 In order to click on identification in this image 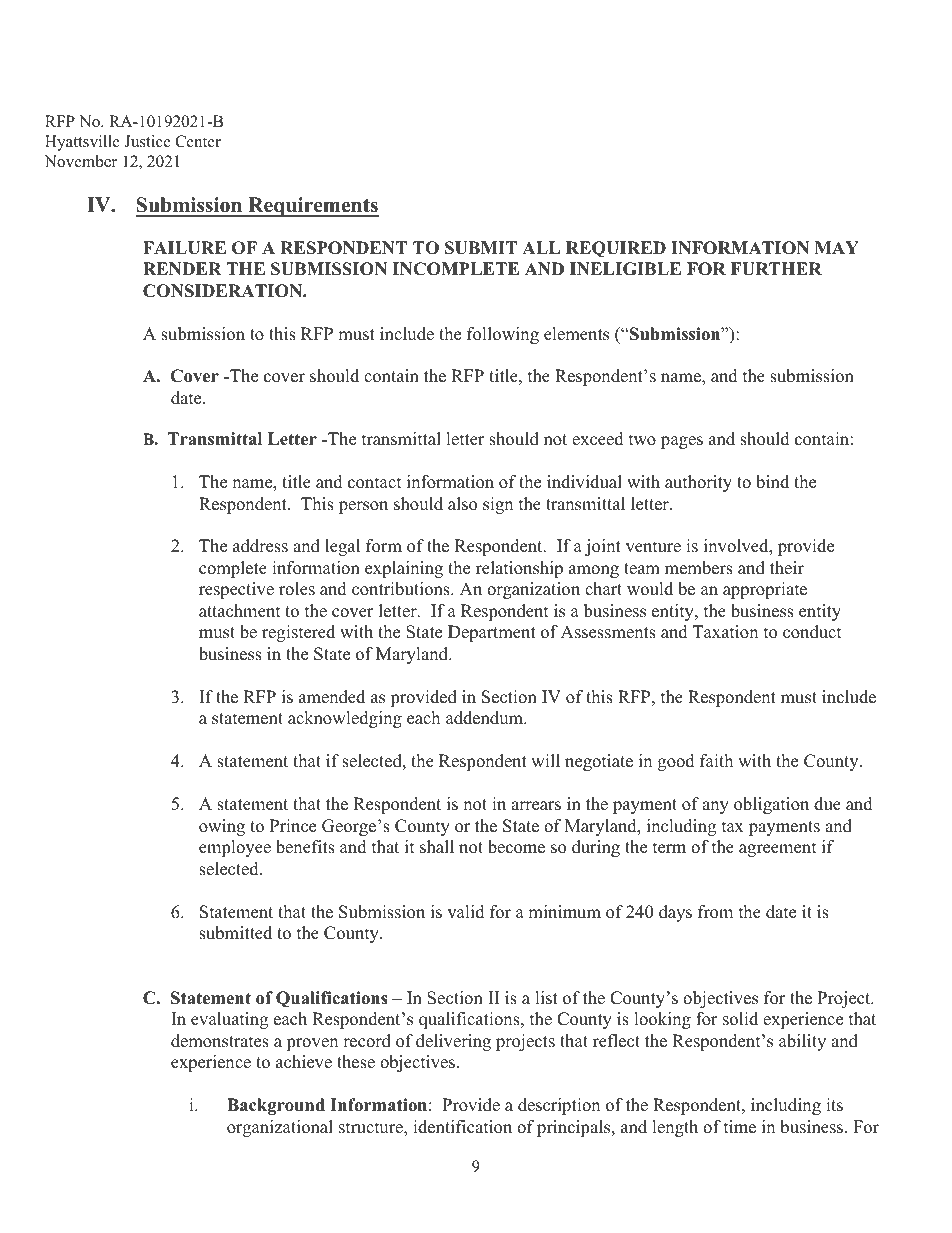, I will do `click(462, 1127)`.
